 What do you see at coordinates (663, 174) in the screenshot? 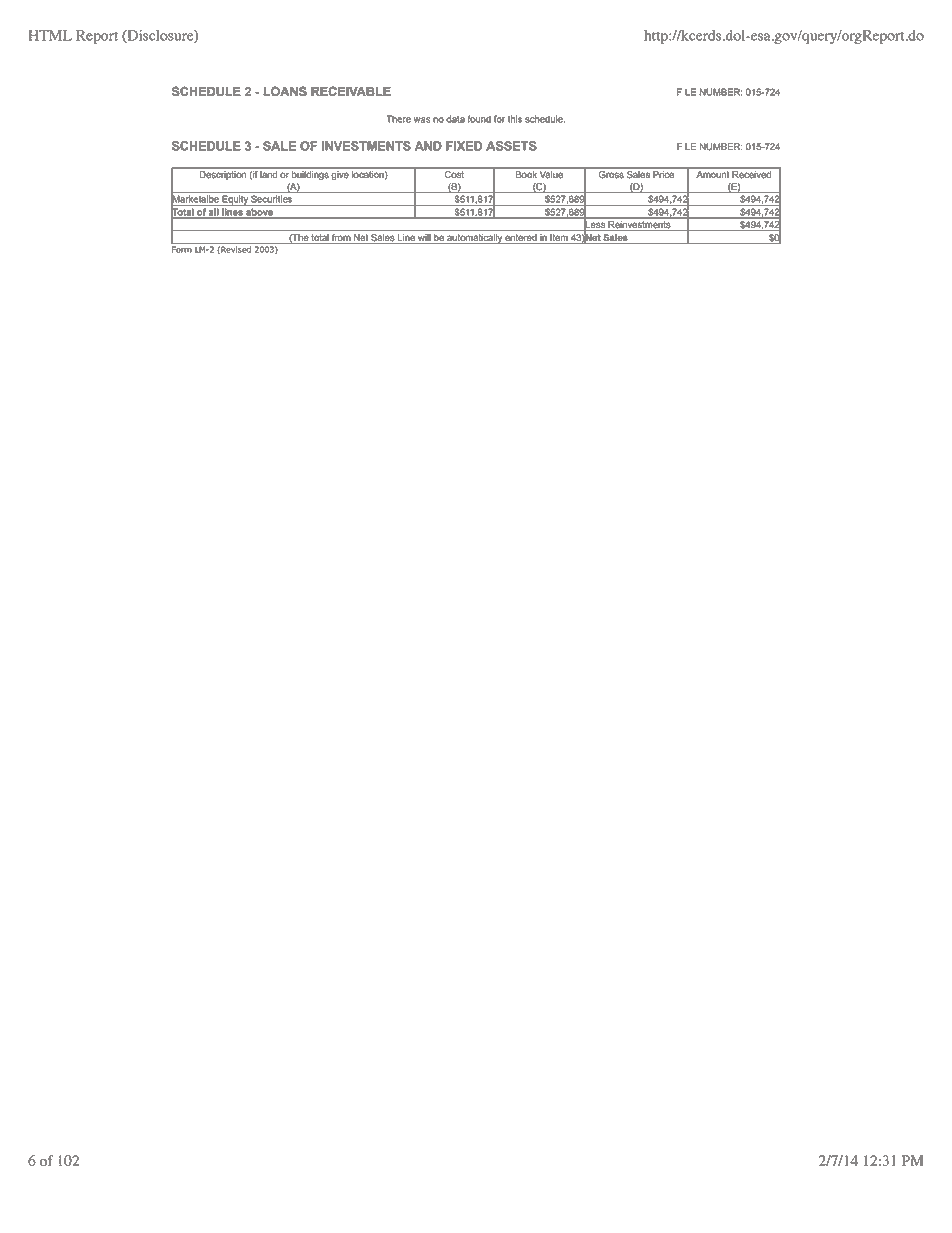
I see `Price` at bounding box center [663, 174].
